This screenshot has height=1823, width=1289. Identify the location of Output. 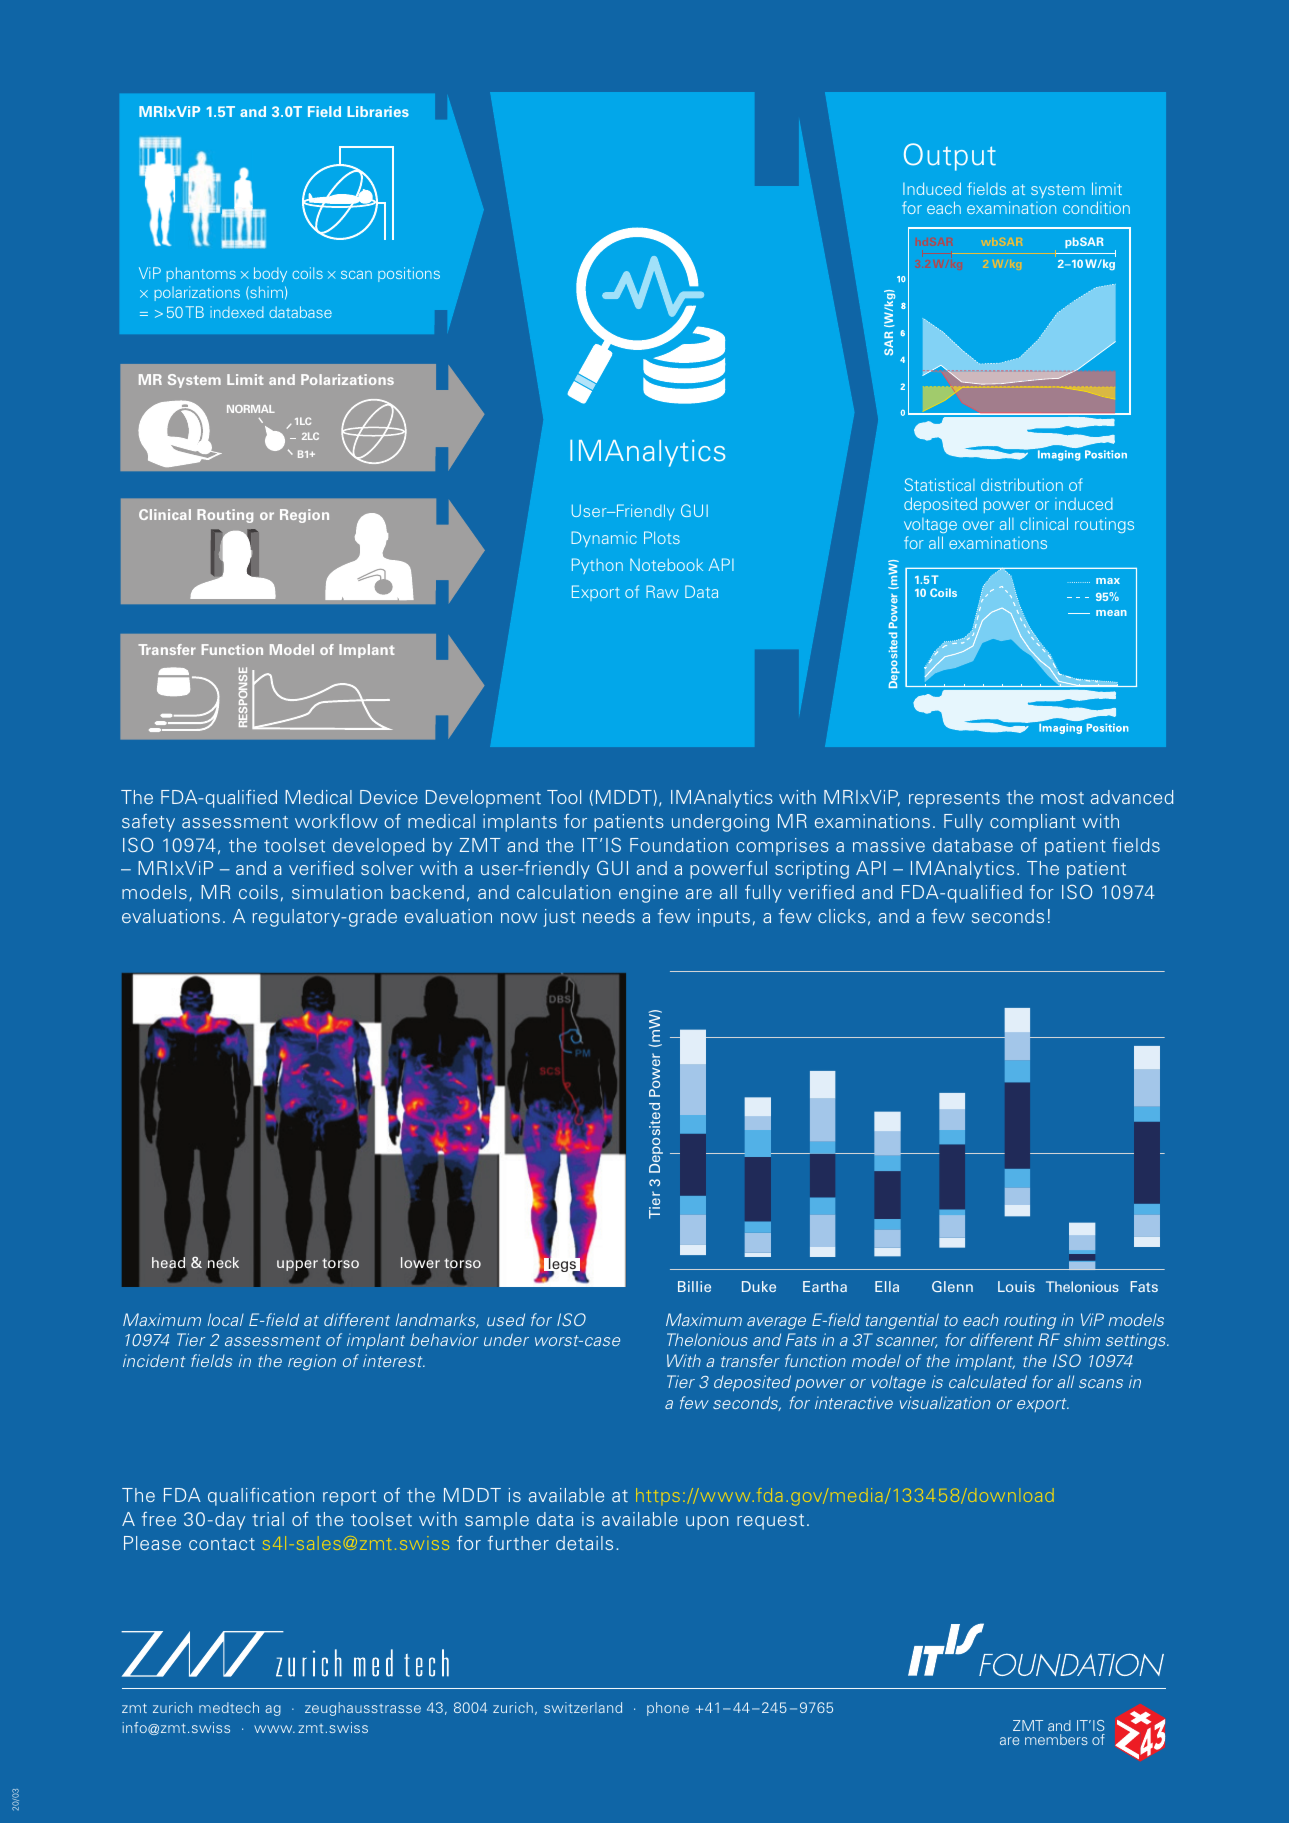
(950, 157).
